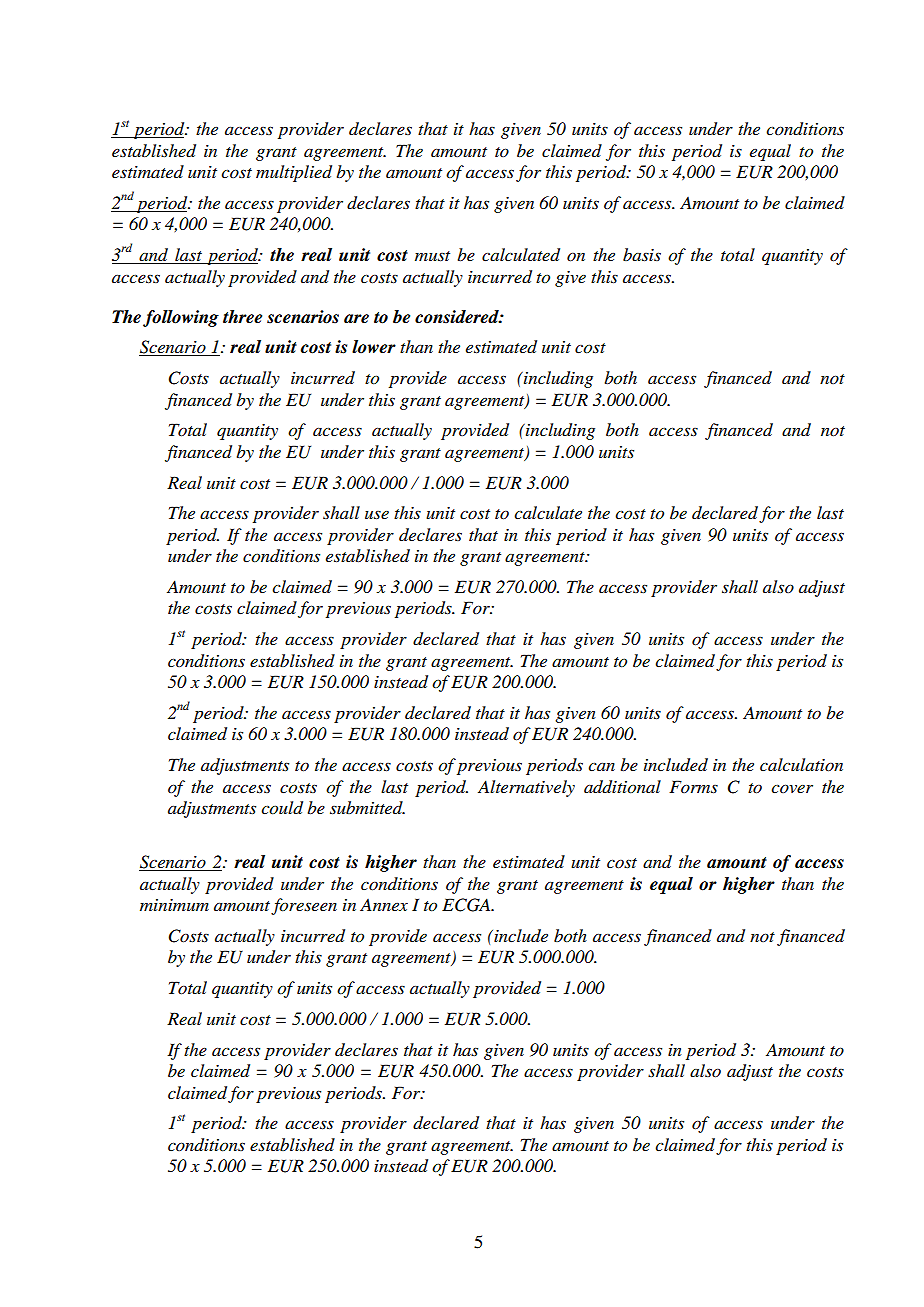  I want to click on following, so click(181, 318).
